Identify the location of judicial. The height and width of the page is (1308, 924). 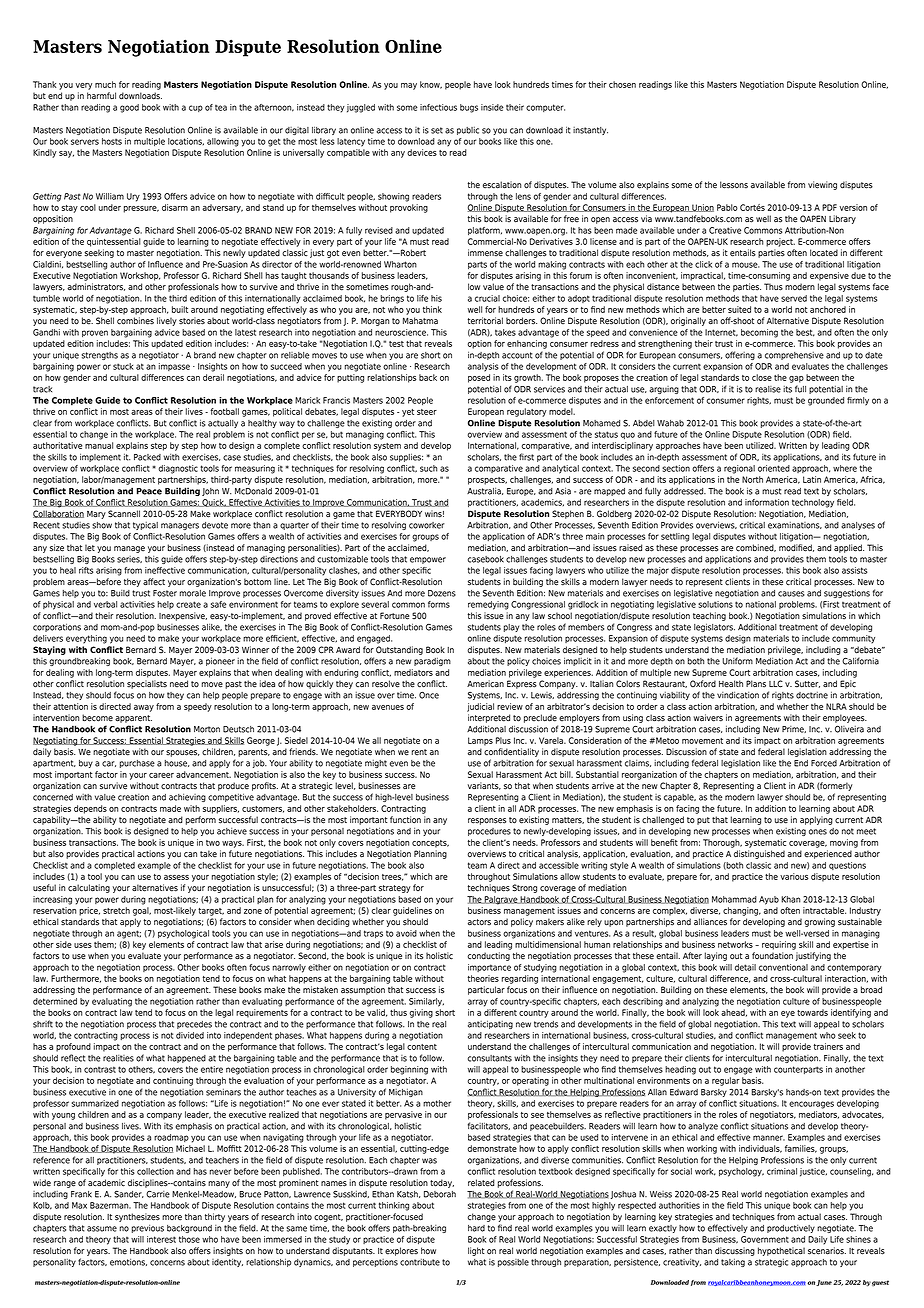
(480, 707).
